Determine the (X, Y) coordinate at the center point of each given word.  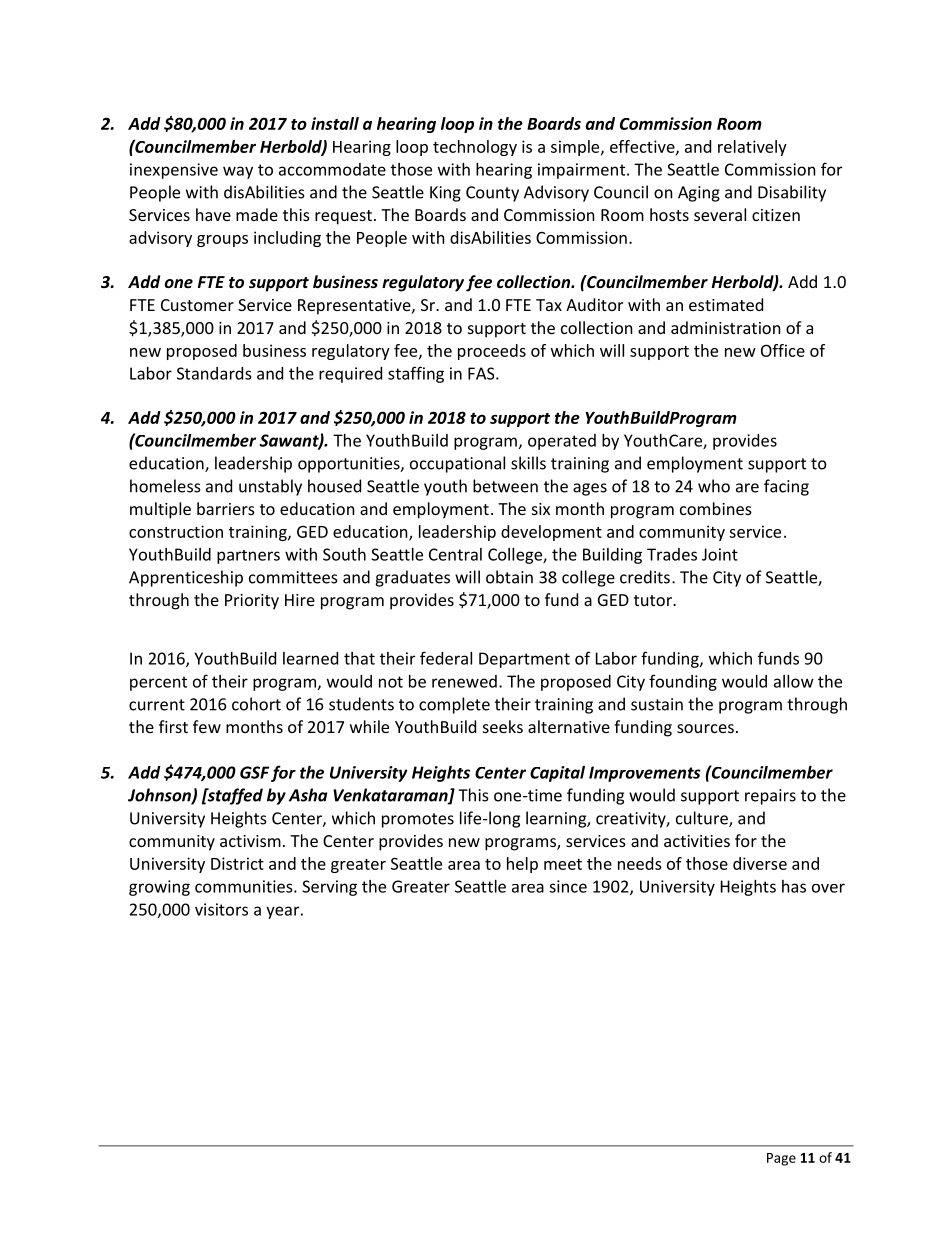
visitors (221, 909)
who (714, 486)
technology (475, 148)
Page (781, 1159)
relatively (752, 148)
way (238, 172)
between (505, 486)
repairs (770, 797)
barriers (226, 508)
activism (250, 841)
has (794, 886)
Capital (557, 774)
